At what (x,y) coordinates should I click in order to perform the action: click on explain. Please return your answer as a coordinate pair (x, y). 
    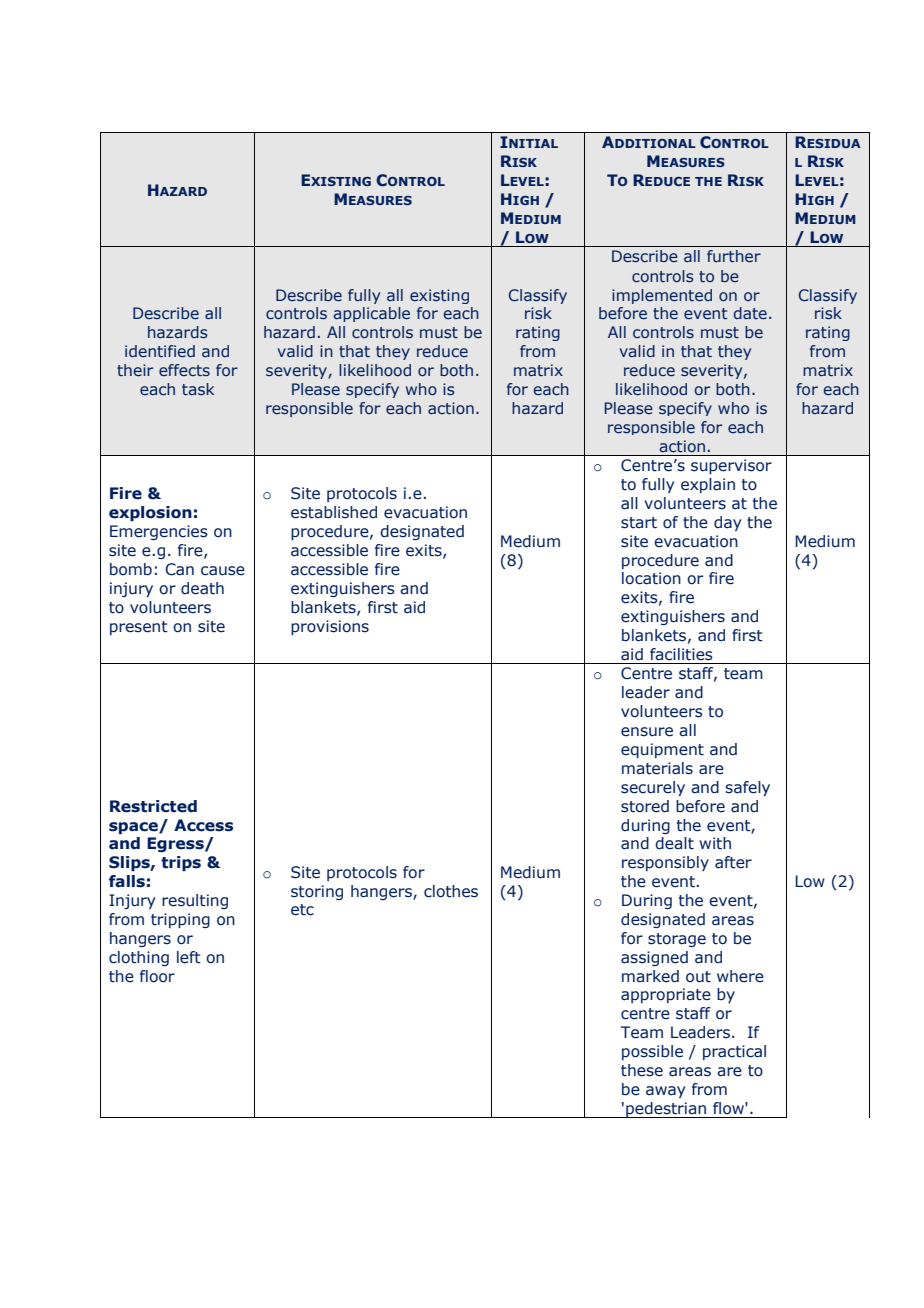
    Looking at the image, I should click on (708, 485).
